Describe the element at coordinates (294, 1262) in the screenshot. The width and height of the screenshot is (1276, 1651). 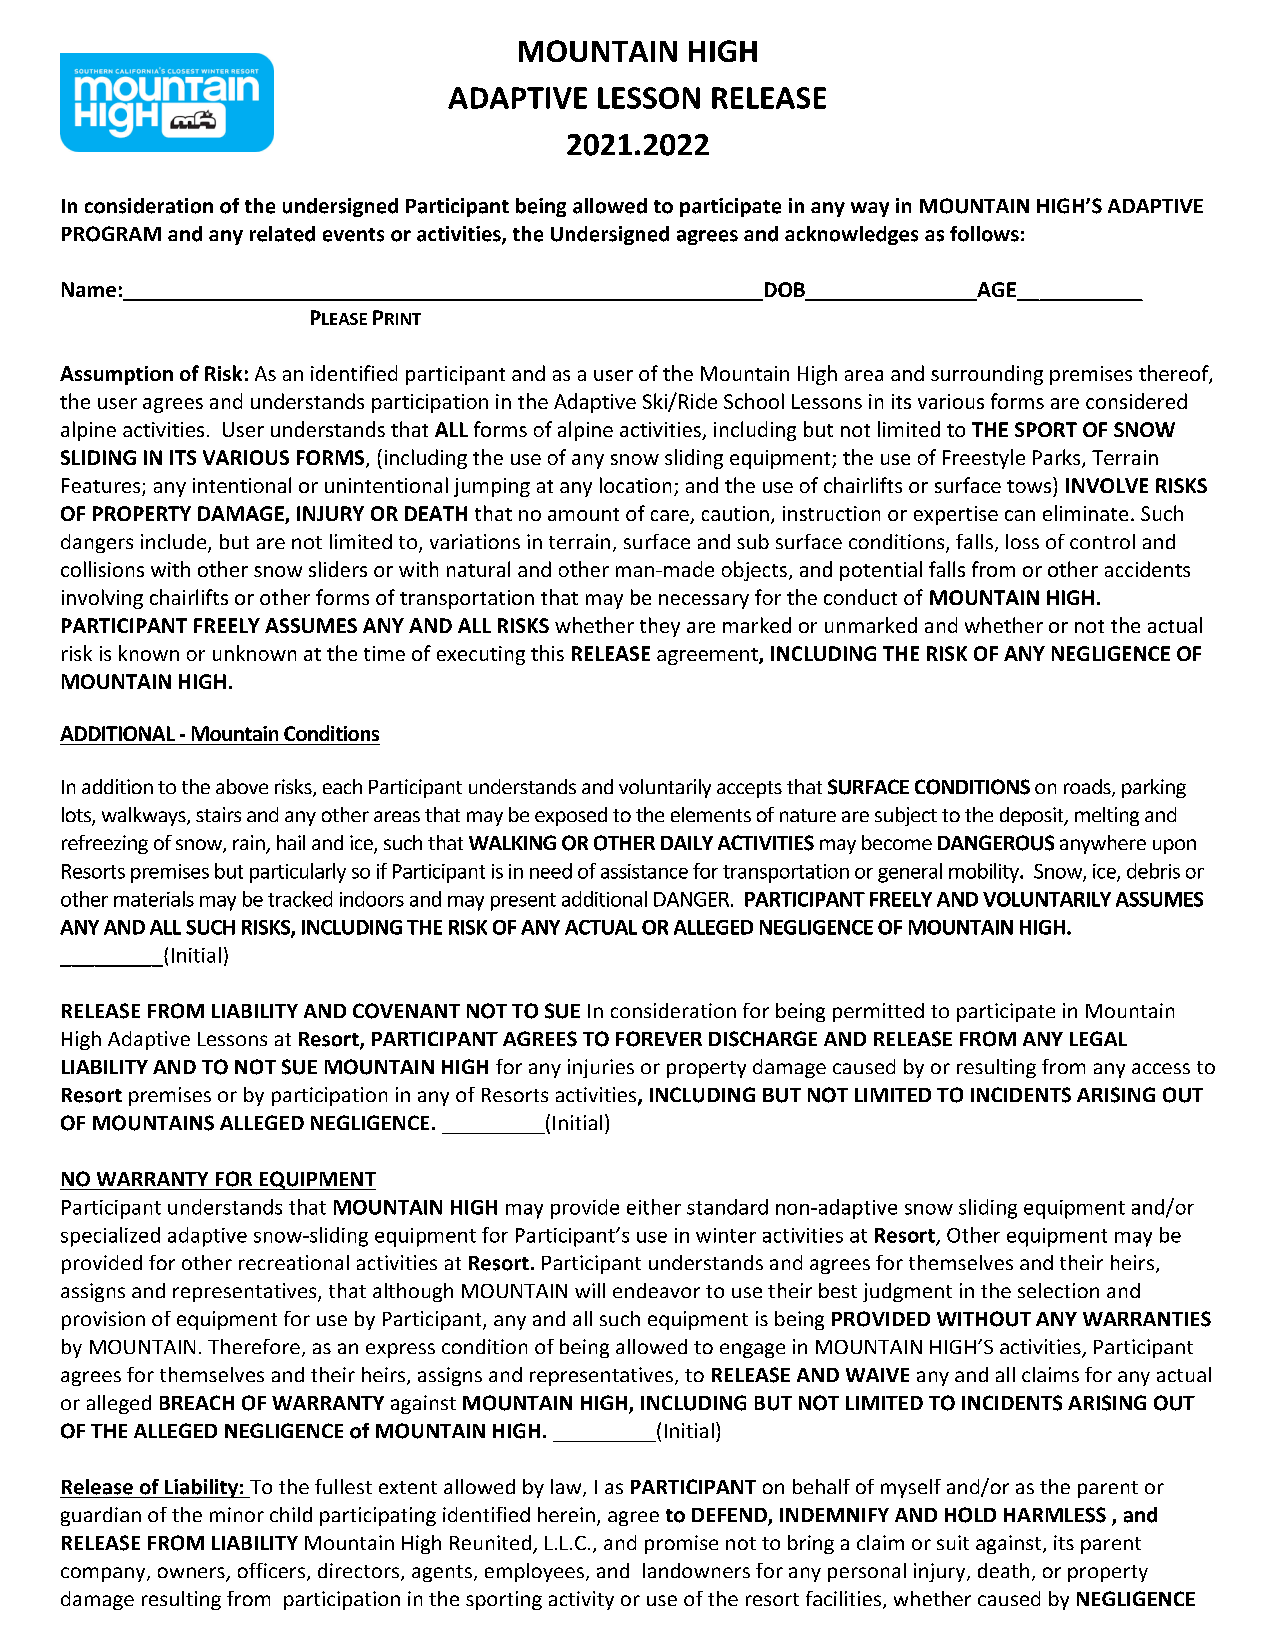
I see `recreational` at that location.
